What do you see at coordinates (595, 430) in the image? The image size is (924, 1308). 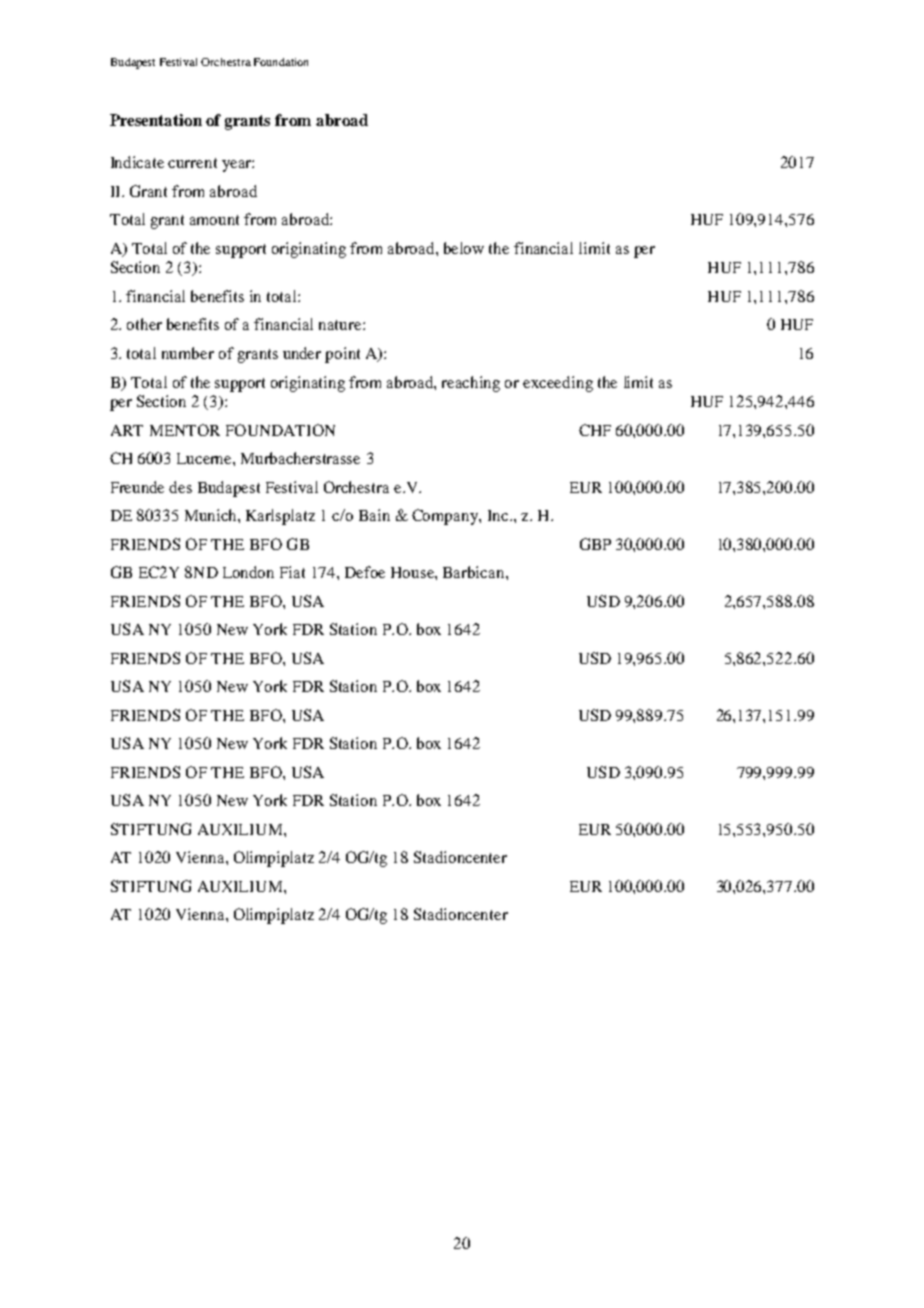 I see `CHF` at bounding box center [595, 430].
